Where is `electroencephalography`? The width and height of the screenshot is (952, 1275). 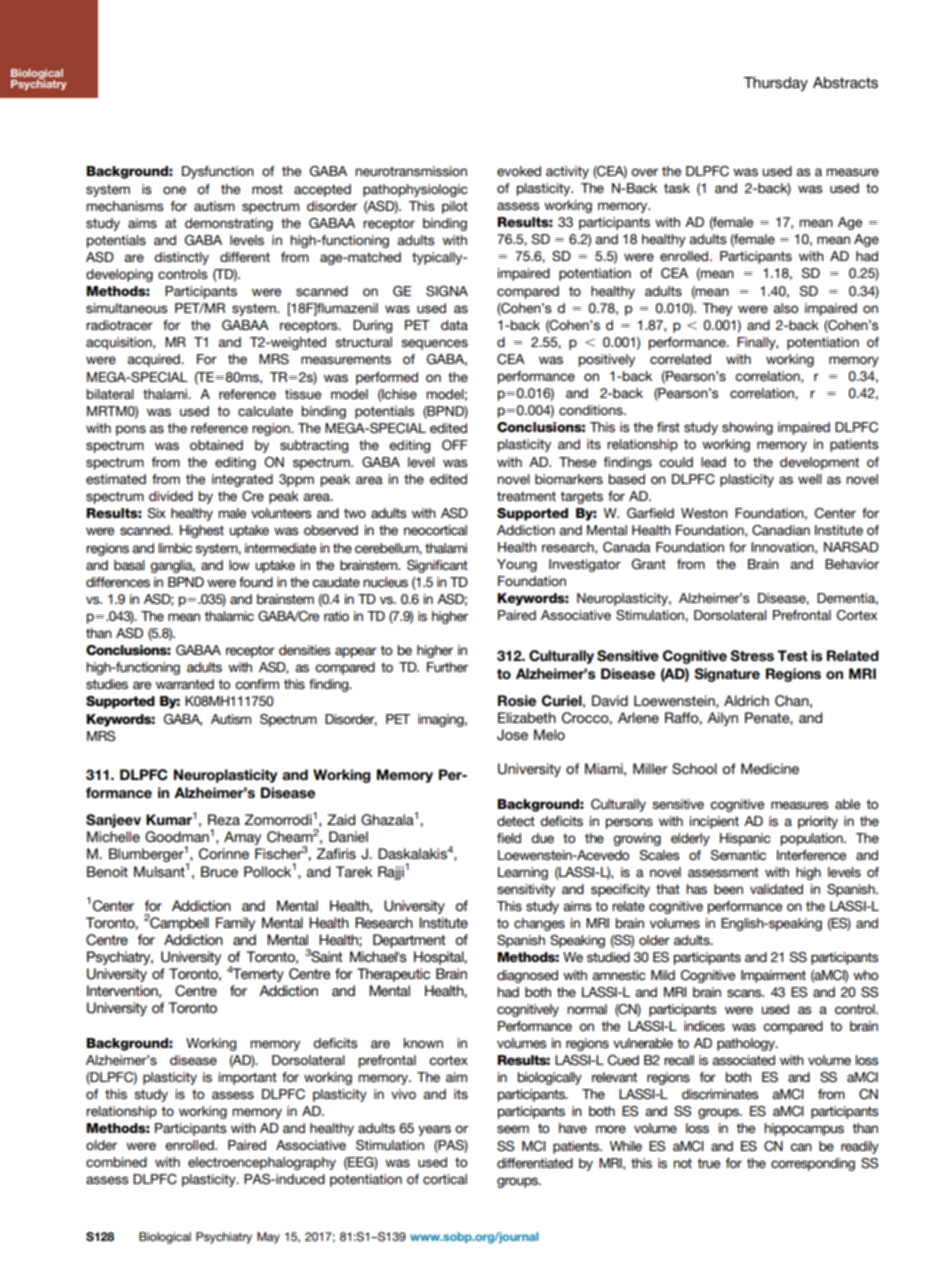 electroencephalography is located at coordinates (262, 1163).
